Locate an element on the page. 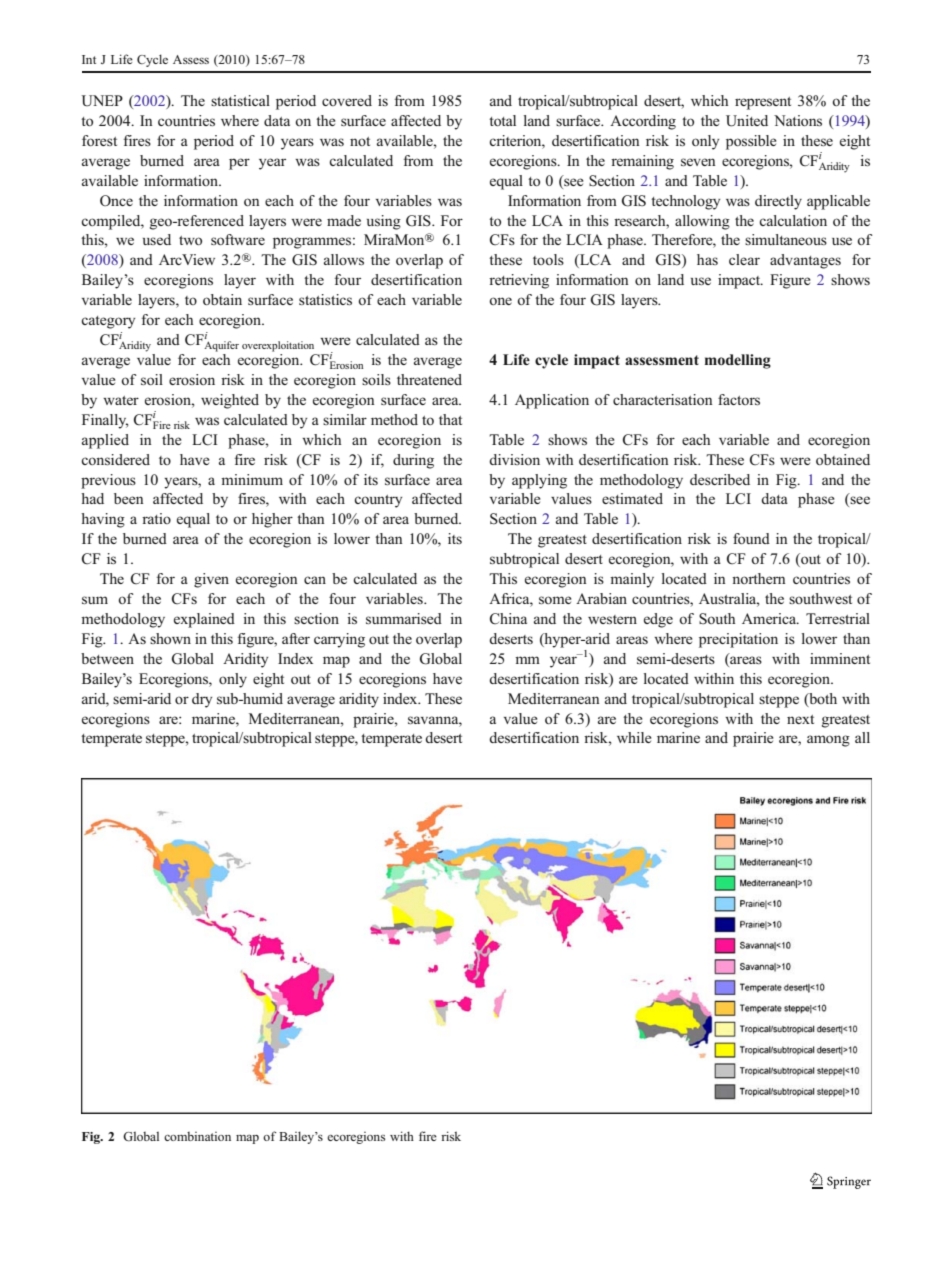 The width and height of the document is (952, 1265). factors is located at coordinates (739, 399).
